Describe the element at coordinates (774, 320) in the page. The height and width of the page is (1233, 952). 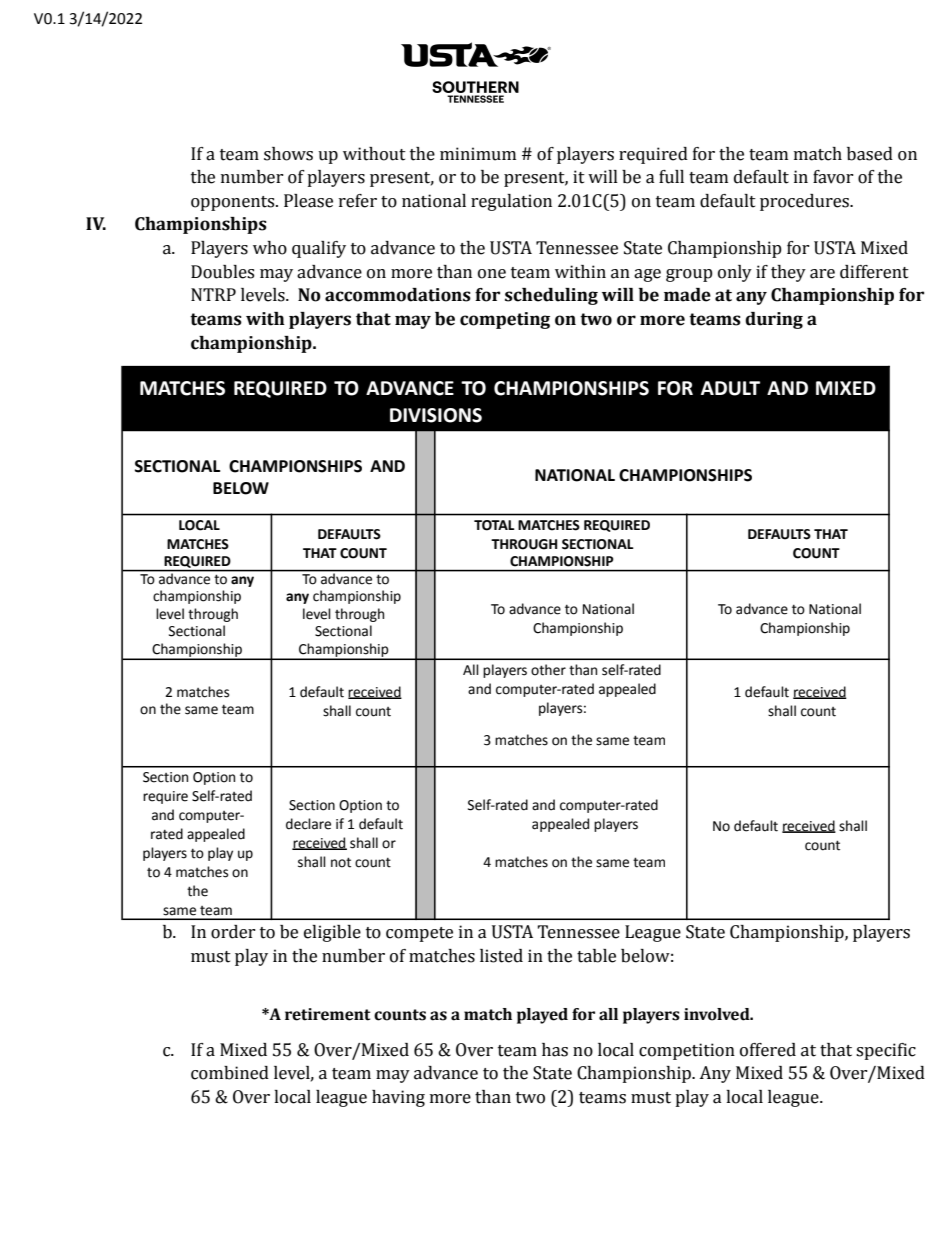
I see `during` at that location.
